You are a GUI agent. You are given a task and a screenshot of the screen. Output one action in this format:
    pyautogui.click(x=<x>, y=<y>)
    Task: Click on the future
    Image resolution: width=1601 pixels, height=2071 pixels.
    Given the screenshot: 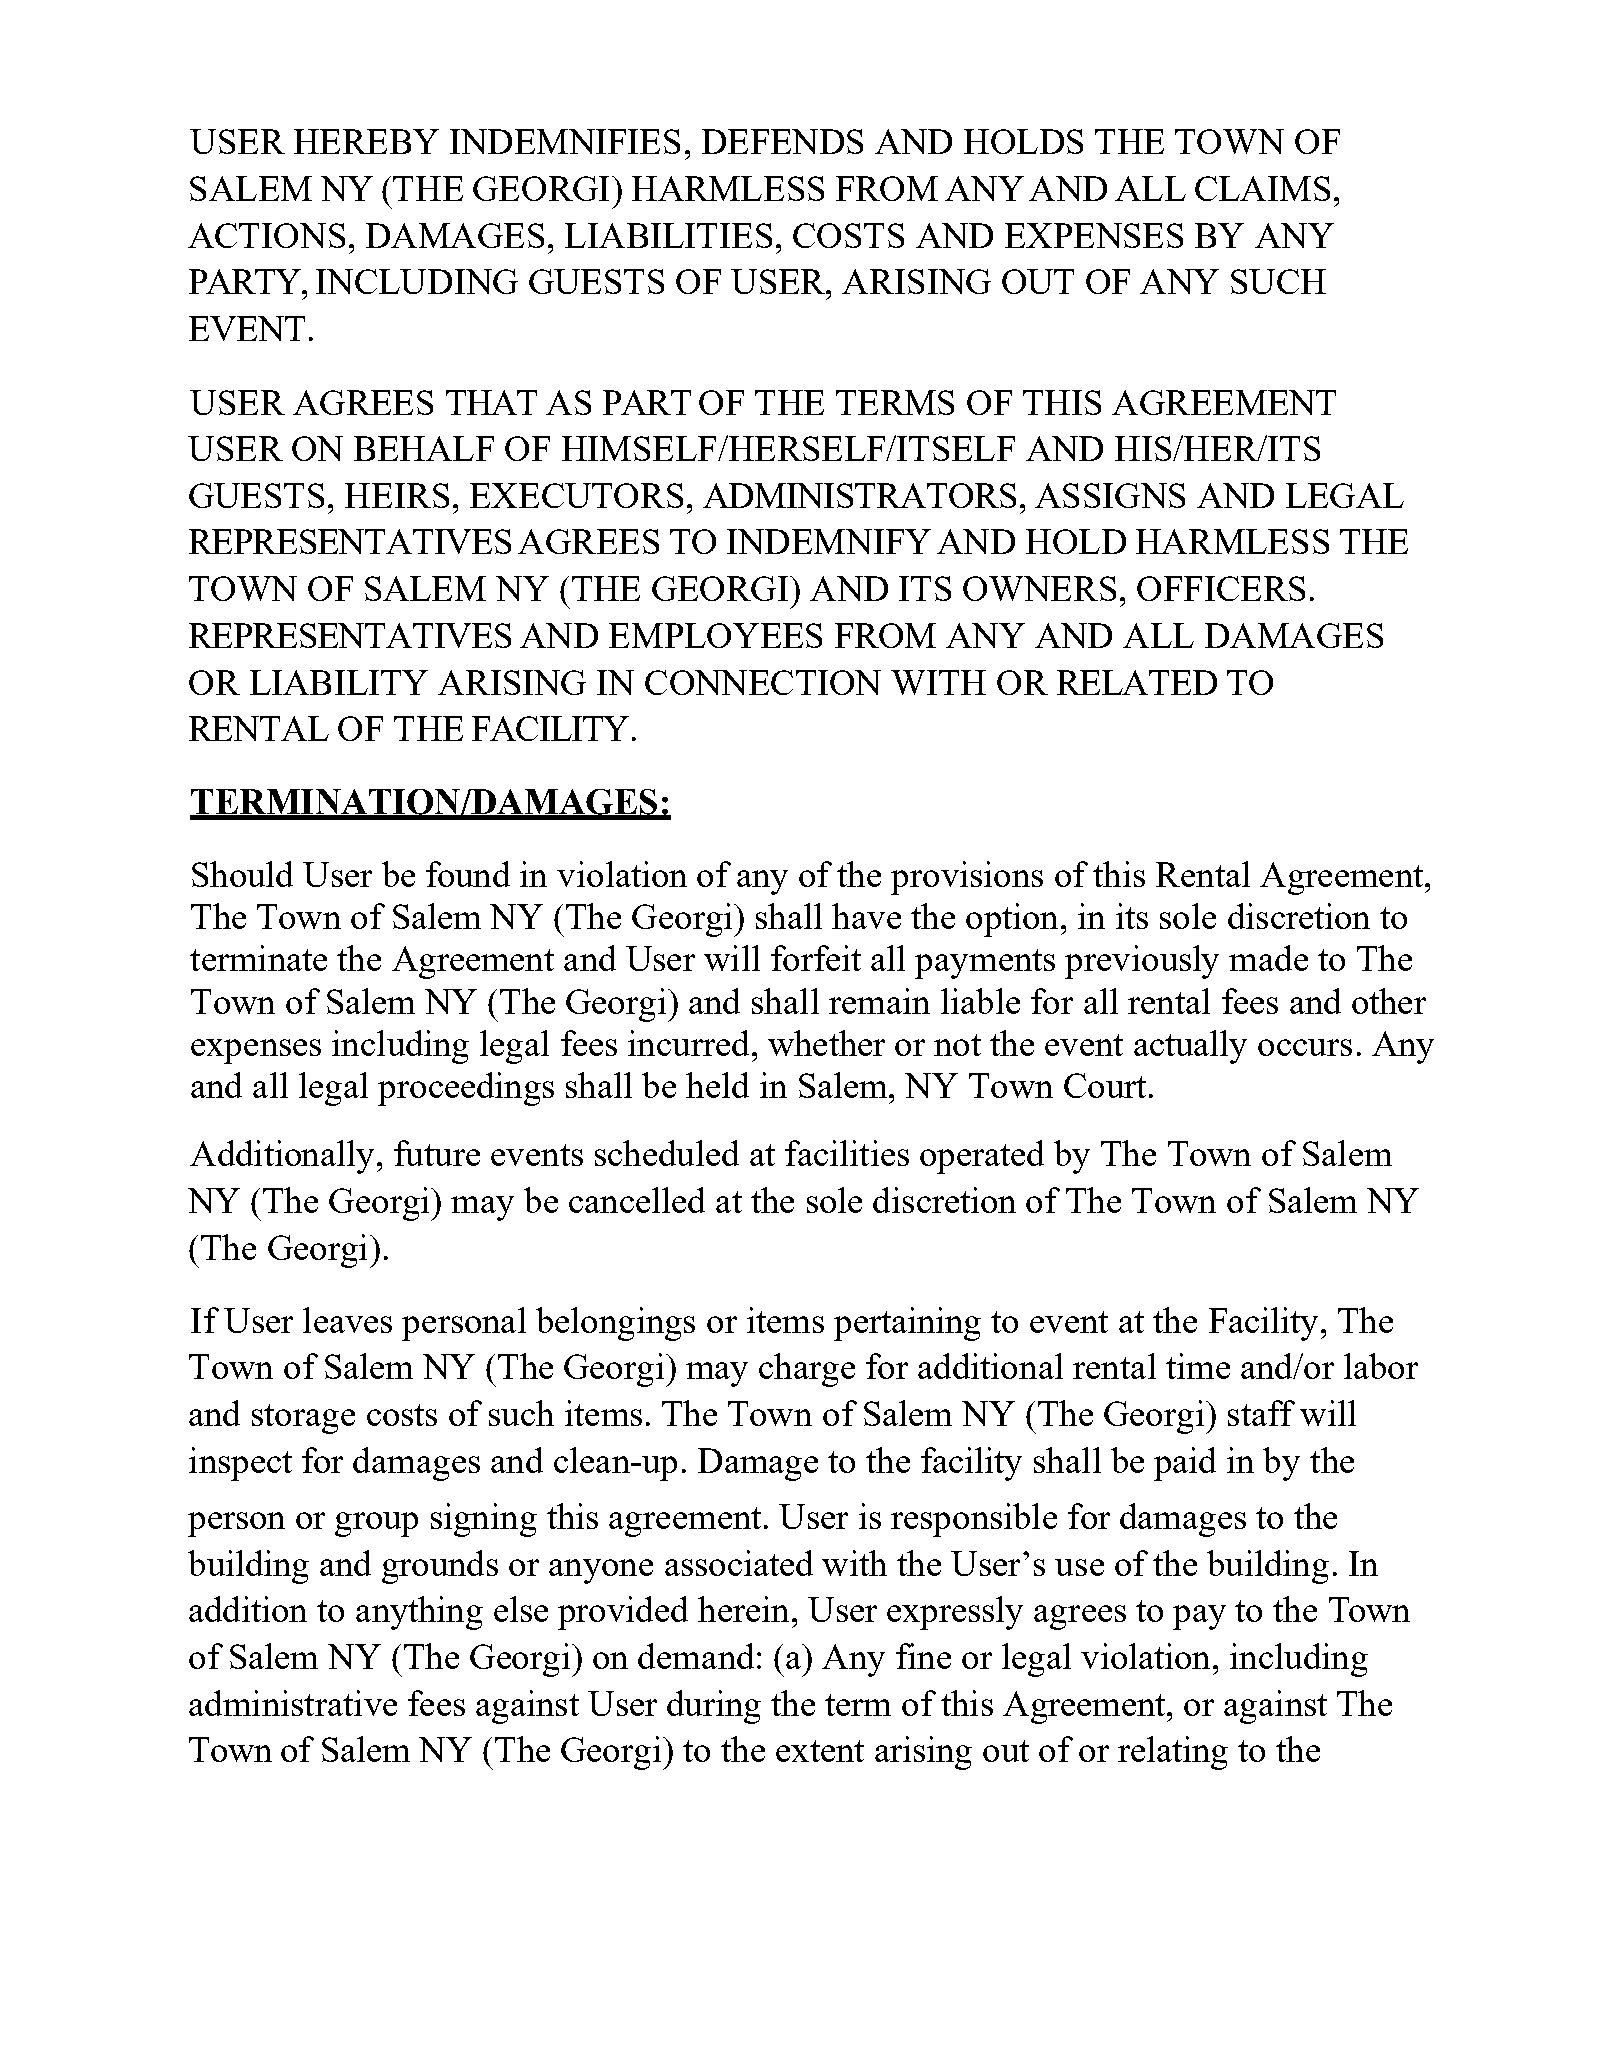 What is the action you would take?
    pyautogui.click(x=437, y=1153)
